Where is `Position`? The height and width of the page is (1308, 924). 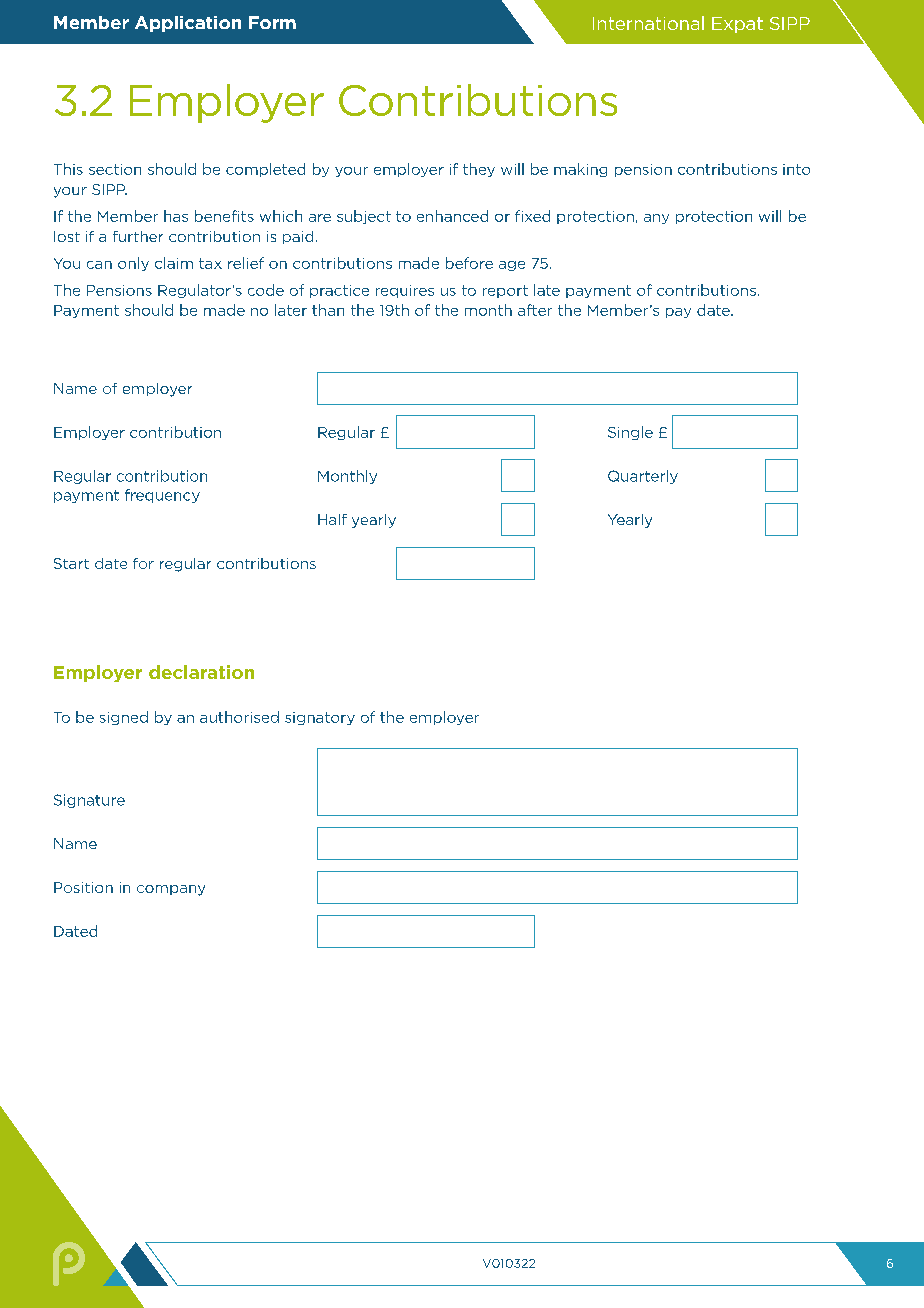 Position is located at coordinates (83, 887).
